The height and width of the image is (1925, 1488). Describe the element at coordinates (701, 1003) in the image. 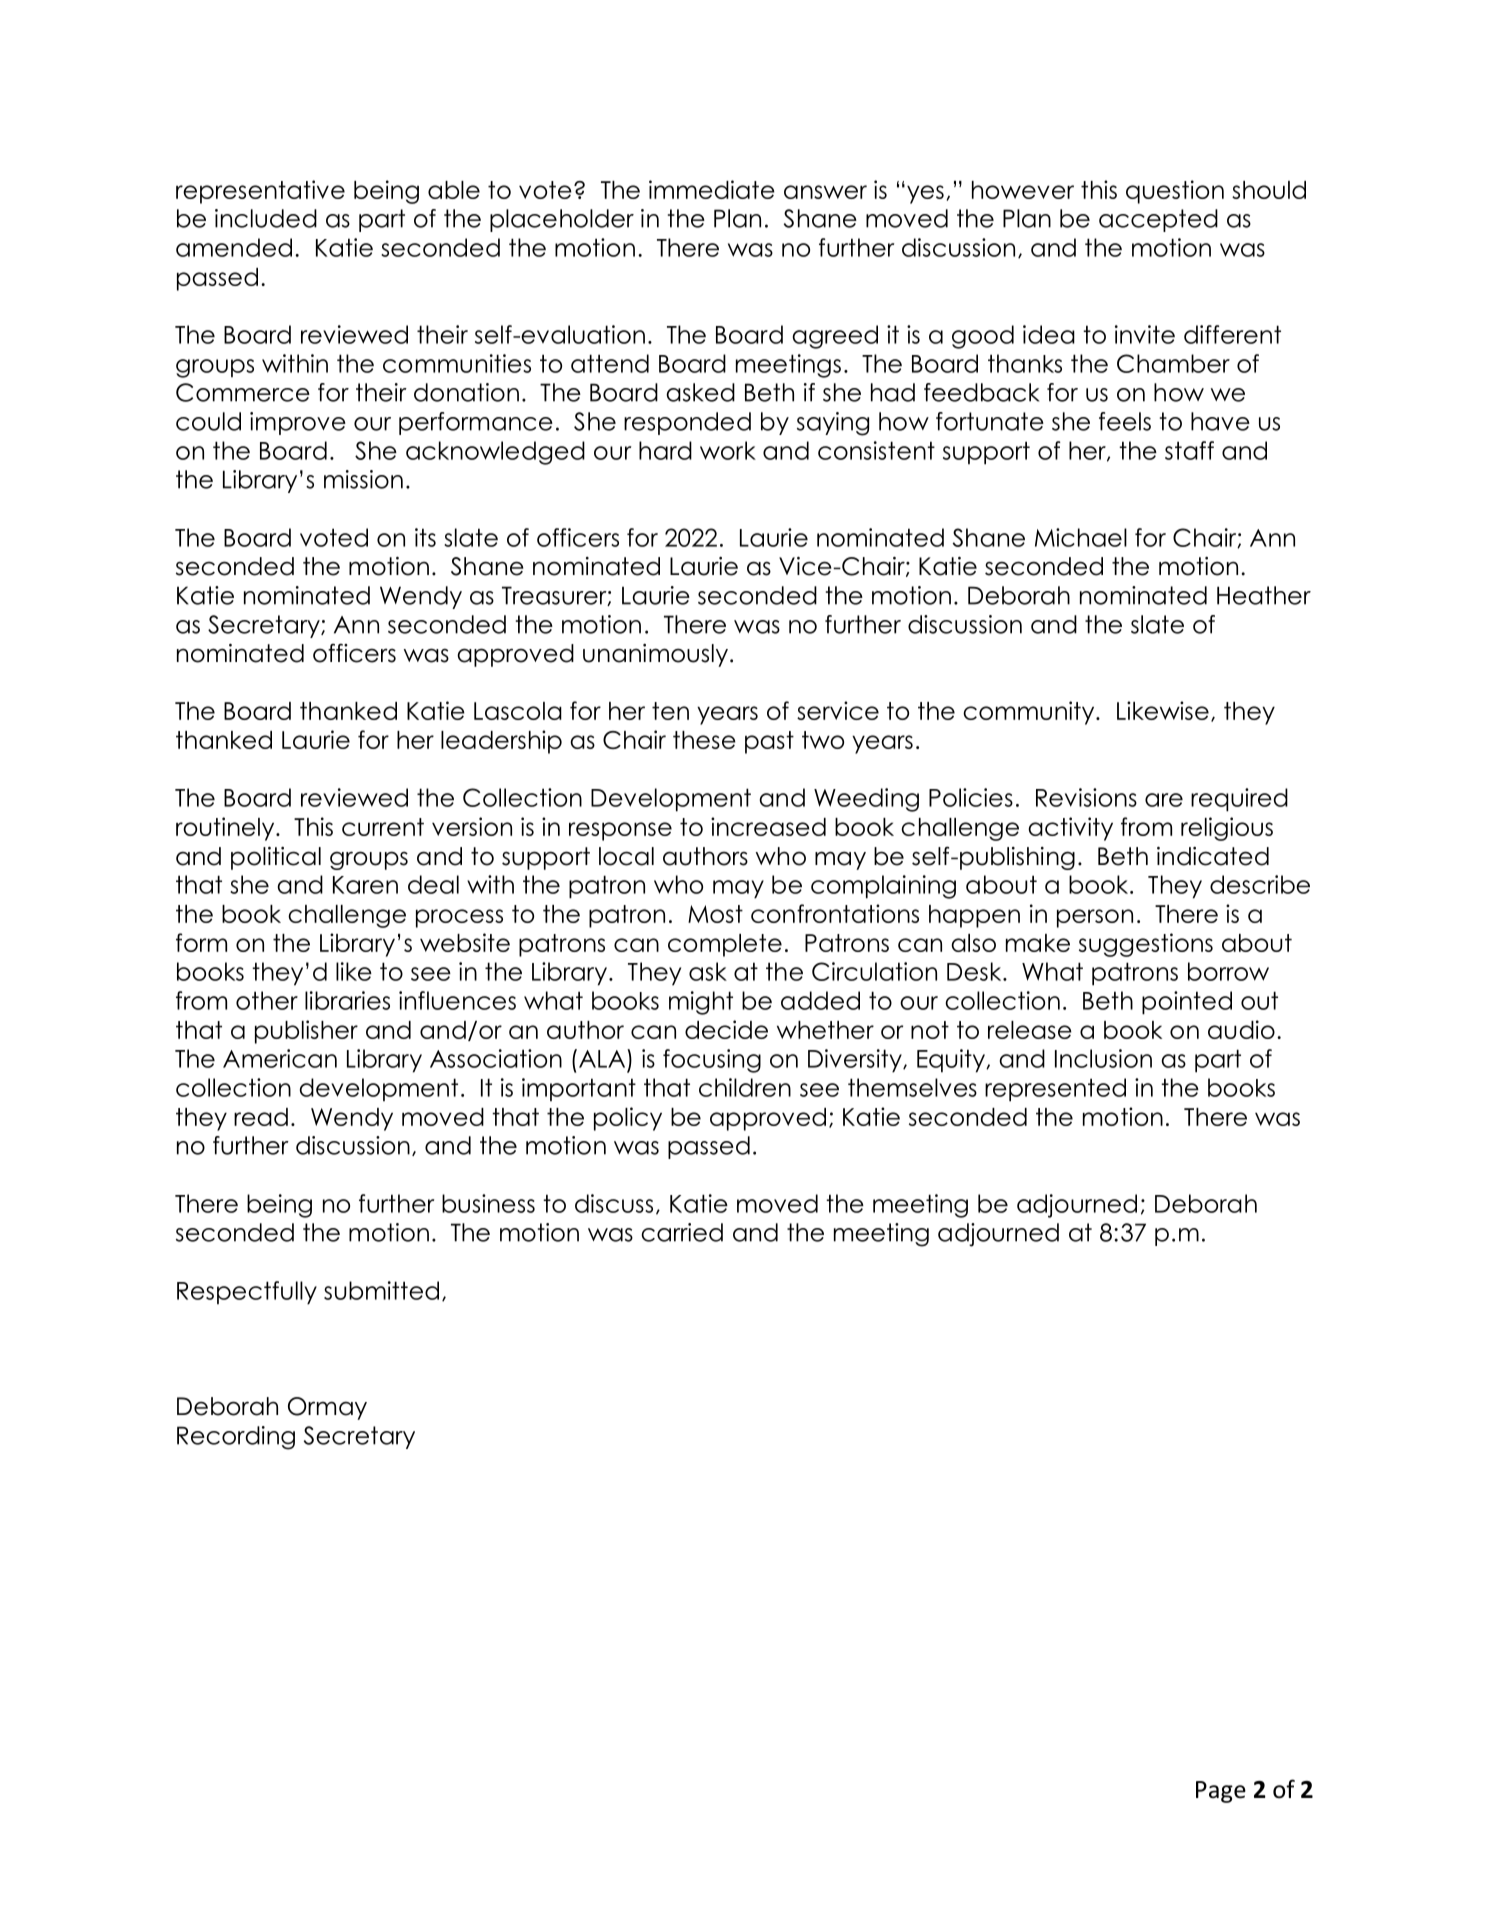

I see `might` at that location.
